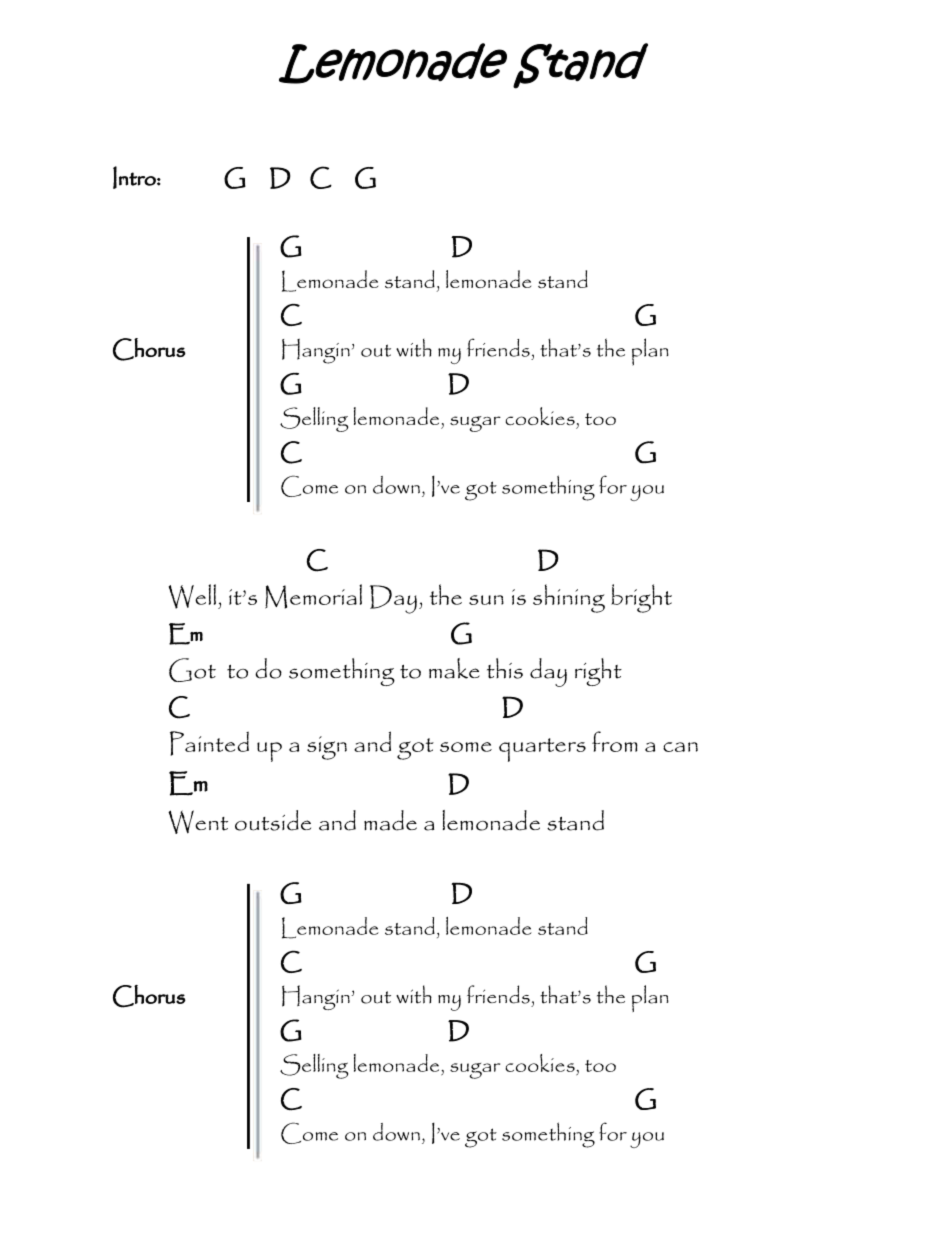  I want to click on this, so click(505, 668).
